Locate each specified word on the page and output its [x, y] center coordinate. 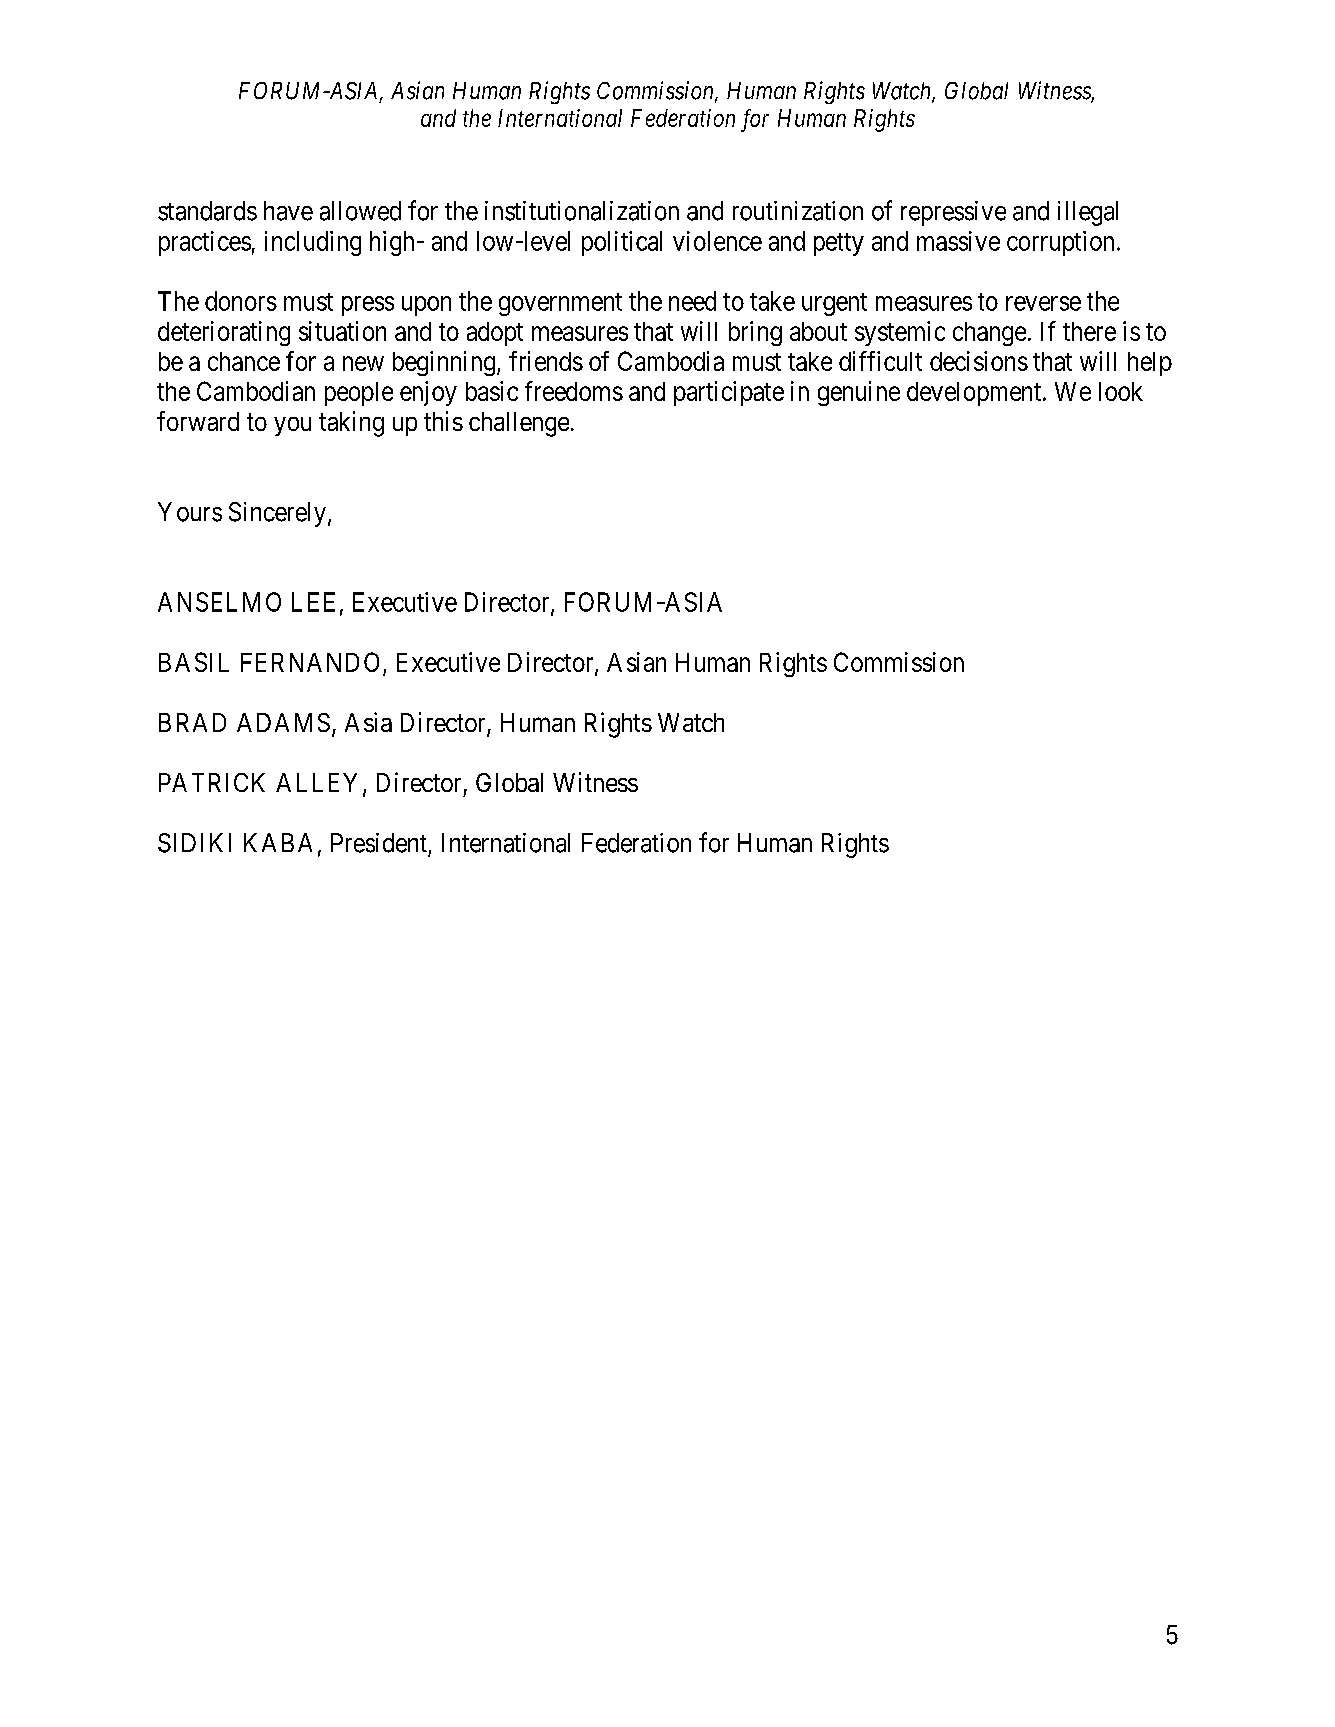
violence [717, 241]
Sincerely [277, 514]
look [1121, 391]
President [379, 843]
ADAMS [283, 722]
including [313, 243]
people [359, 394]
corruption [1060, 243]
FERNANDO [310, 662]
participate [729, 393]
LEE [313, 602]
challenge [519, 424]
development [974, 394]
